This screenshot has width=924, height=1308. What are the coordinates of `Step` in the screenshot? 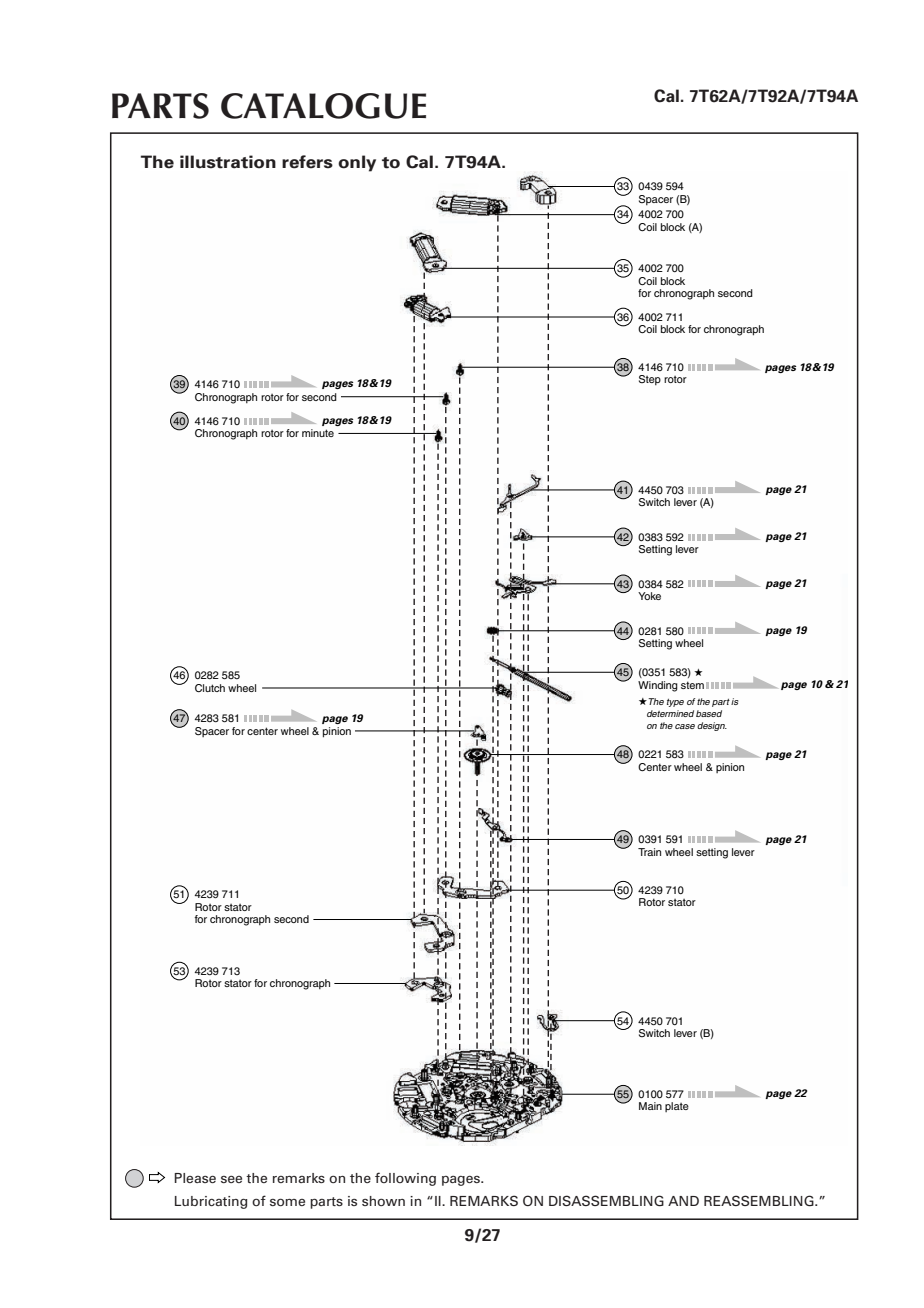 It's located at (650, 380).
